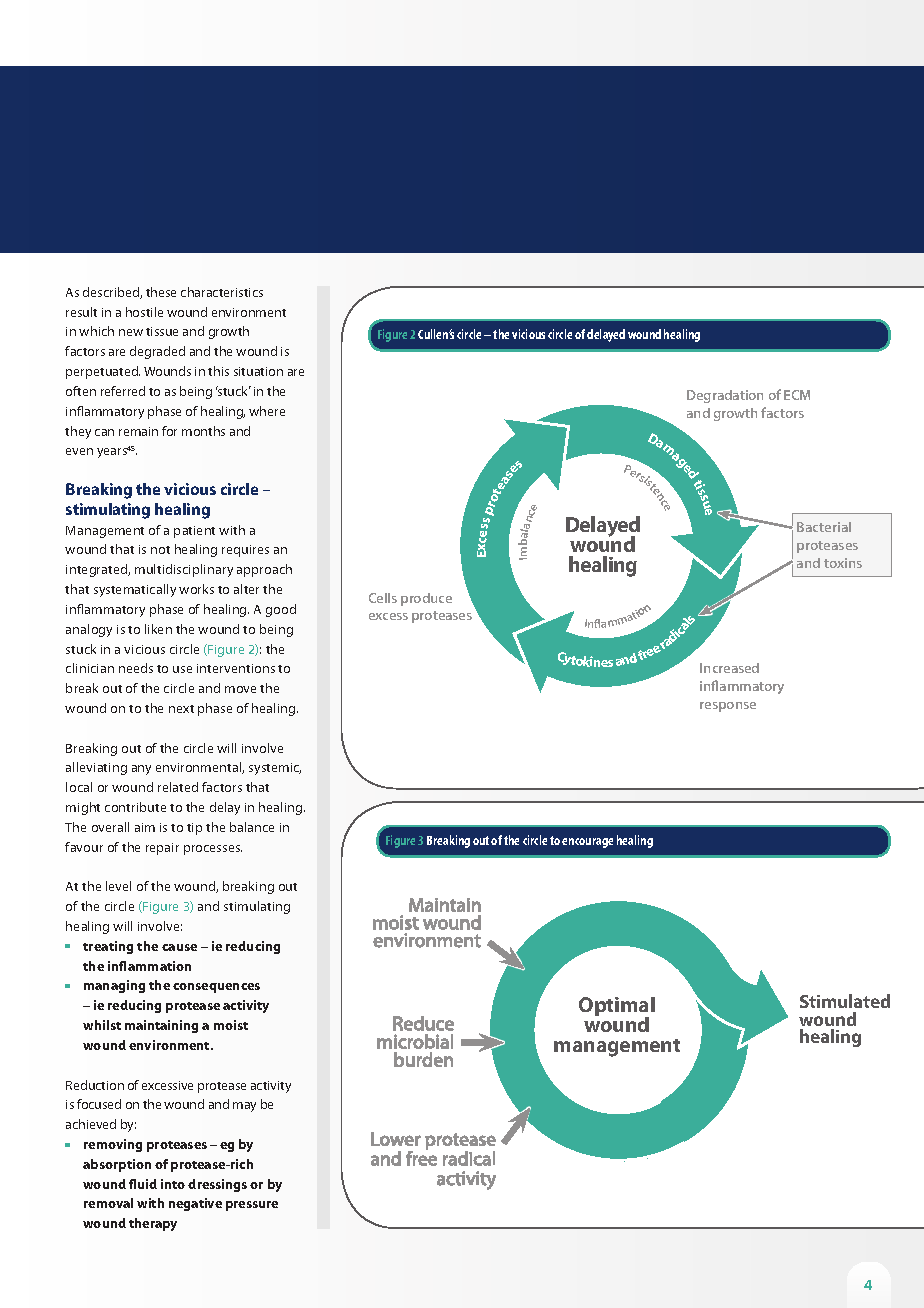 This screenshot has width=924, height=1308. What do you see at coordinates (725, 396) in the screenshot?
I see `Degradation` at bounding box center [725, 396].
